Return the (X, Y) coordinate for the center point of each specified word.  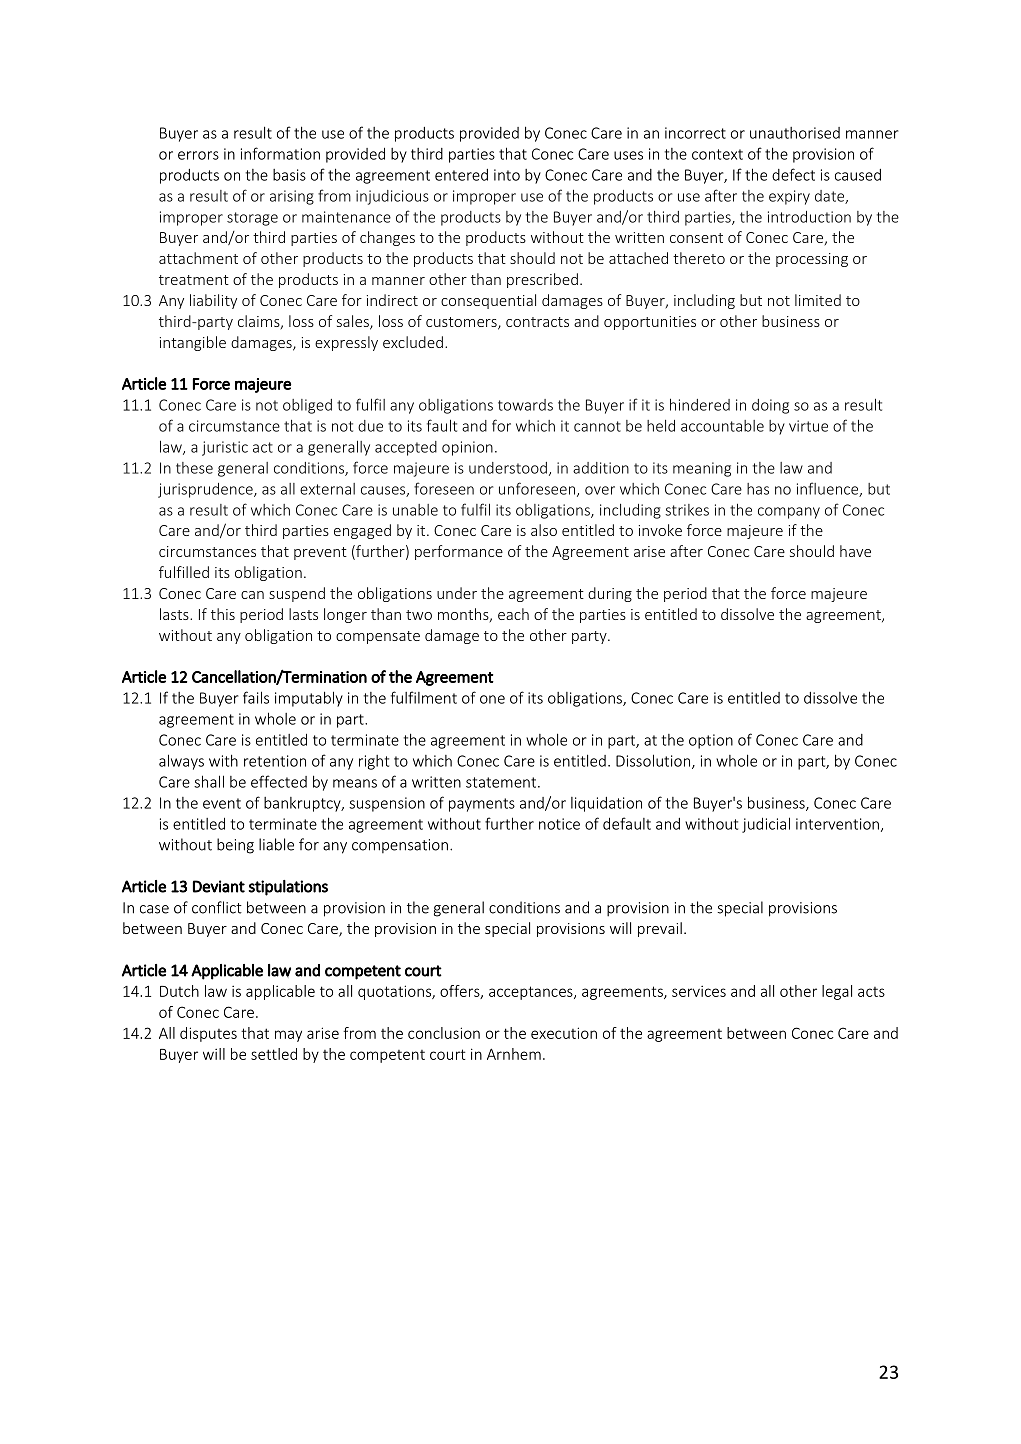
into (507, 175)
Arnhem (514, 1054)
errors (198, 155)
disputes (208, 1034)
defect (793, 174)
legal (837, 992)
